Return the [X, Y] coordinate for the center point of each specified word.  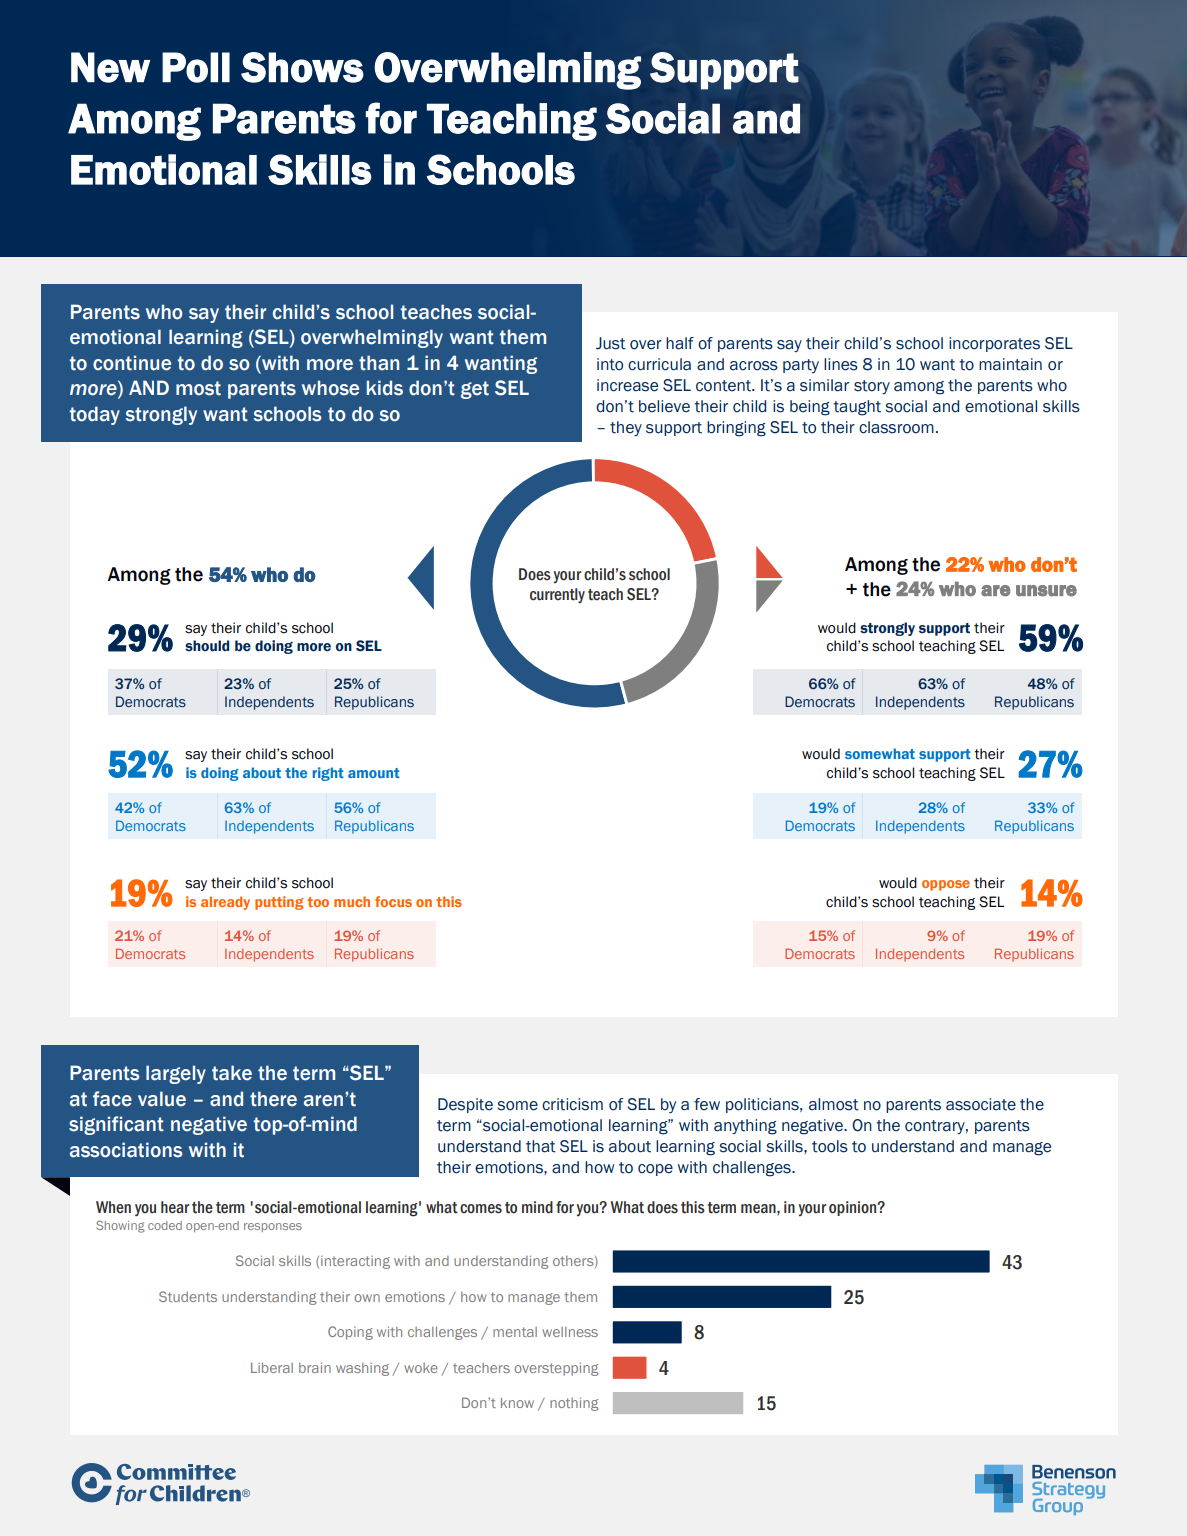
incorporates [994, 344]
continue [132, 363]
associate [981, 1104]
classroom [896, 427]
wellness [570, 1332]
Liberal [272, 1368]
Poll [196, 67]
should [207, 646]
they [626, 429]
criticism [572, 1104]
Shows [302, 67]
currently [557, 596]
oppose [946, 885]
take [232, 1073]
